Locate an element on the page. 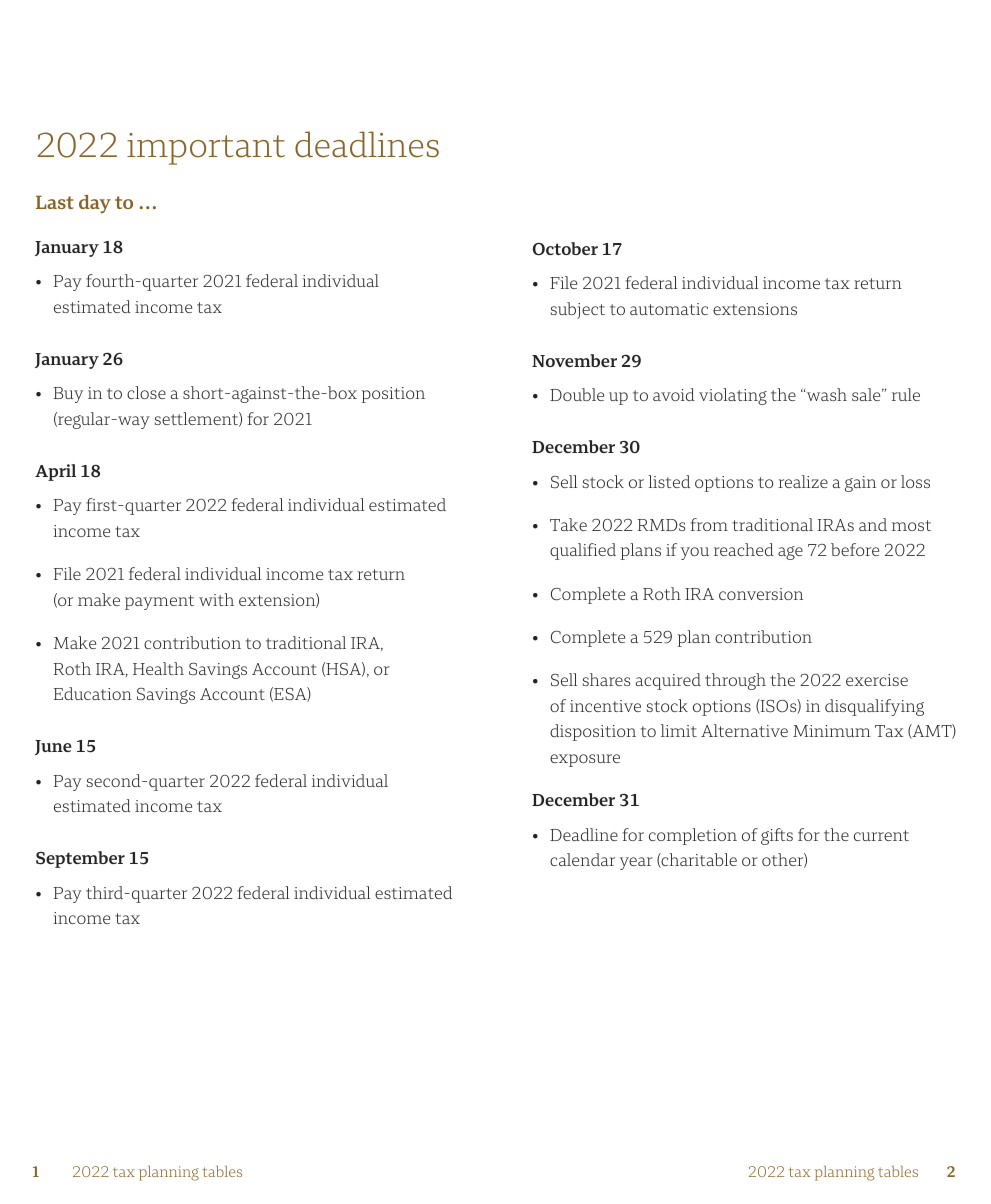 The width and height of the page is (991, 1204). April is located at coordinates (55, 472).
